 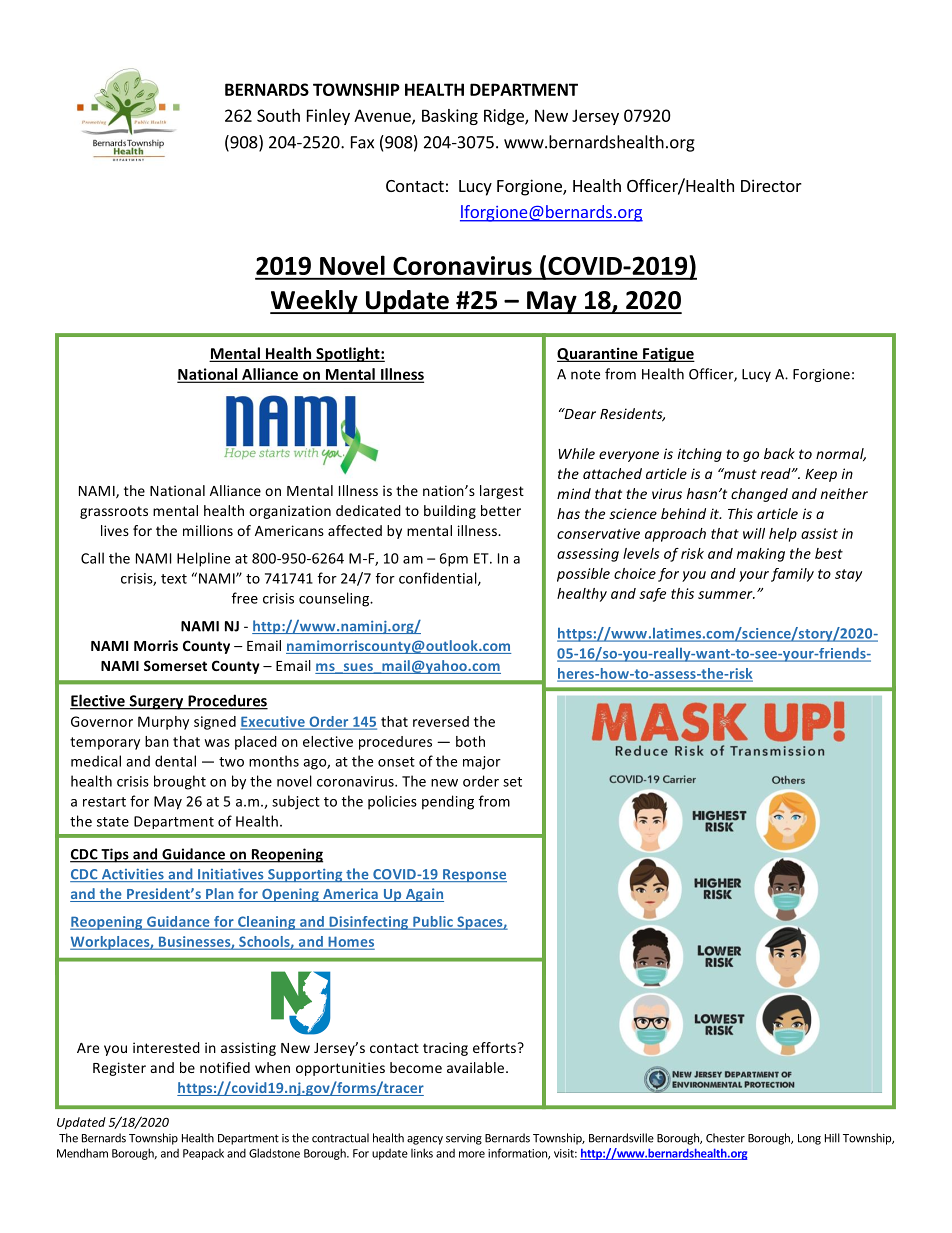 I want to click on Response, so click(x=474, y=875).
